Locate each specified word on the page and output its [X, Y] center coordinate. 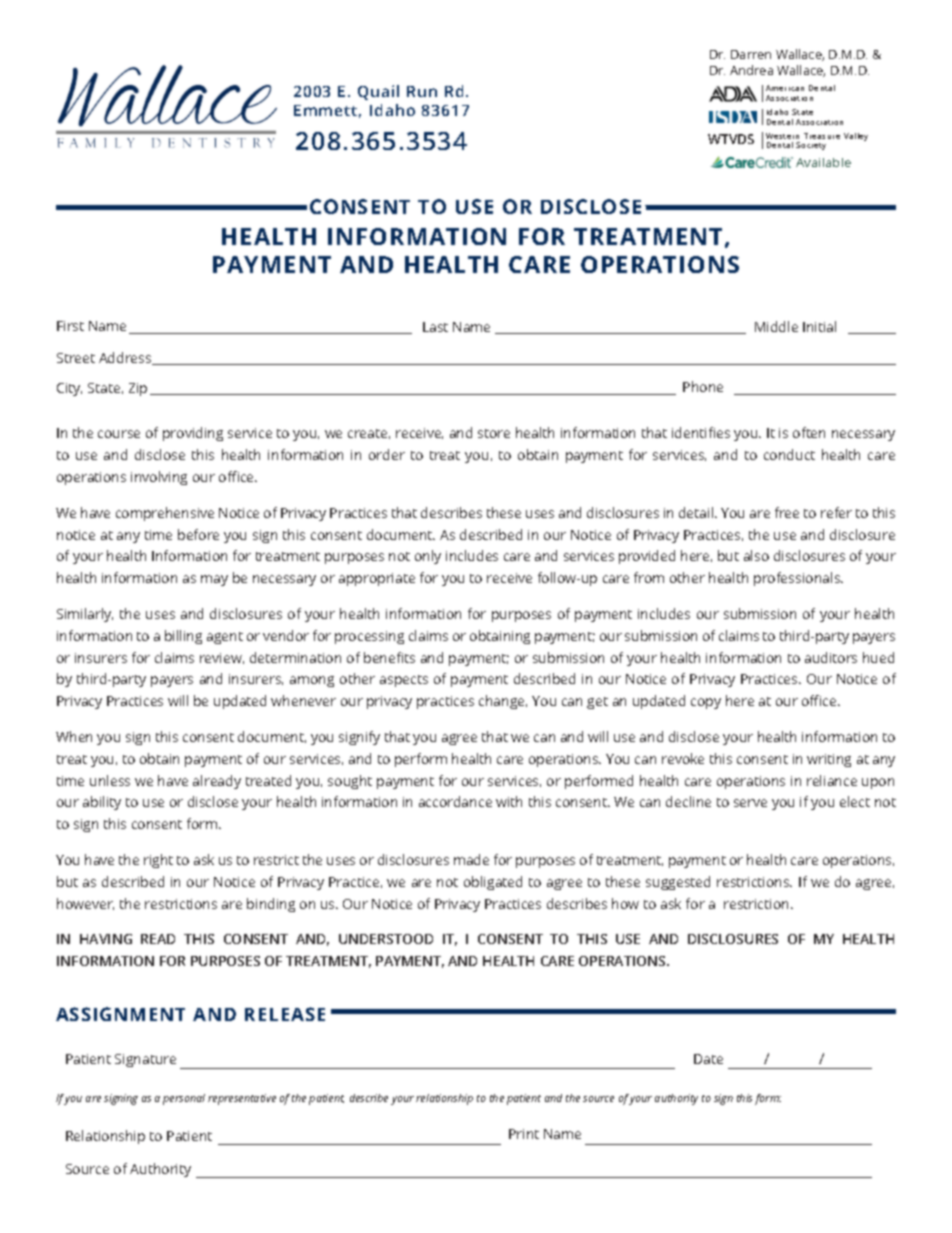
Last [435, 327]
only [428, 557]
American [785, 88]
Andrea [751, 70]
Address [126, 358]
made [471, 859]
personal [184, 1099]
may [214, 580]
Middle [776, 326]
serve [750, 803]
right [158, 861]
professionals [798, 579]
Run [422, 91]
